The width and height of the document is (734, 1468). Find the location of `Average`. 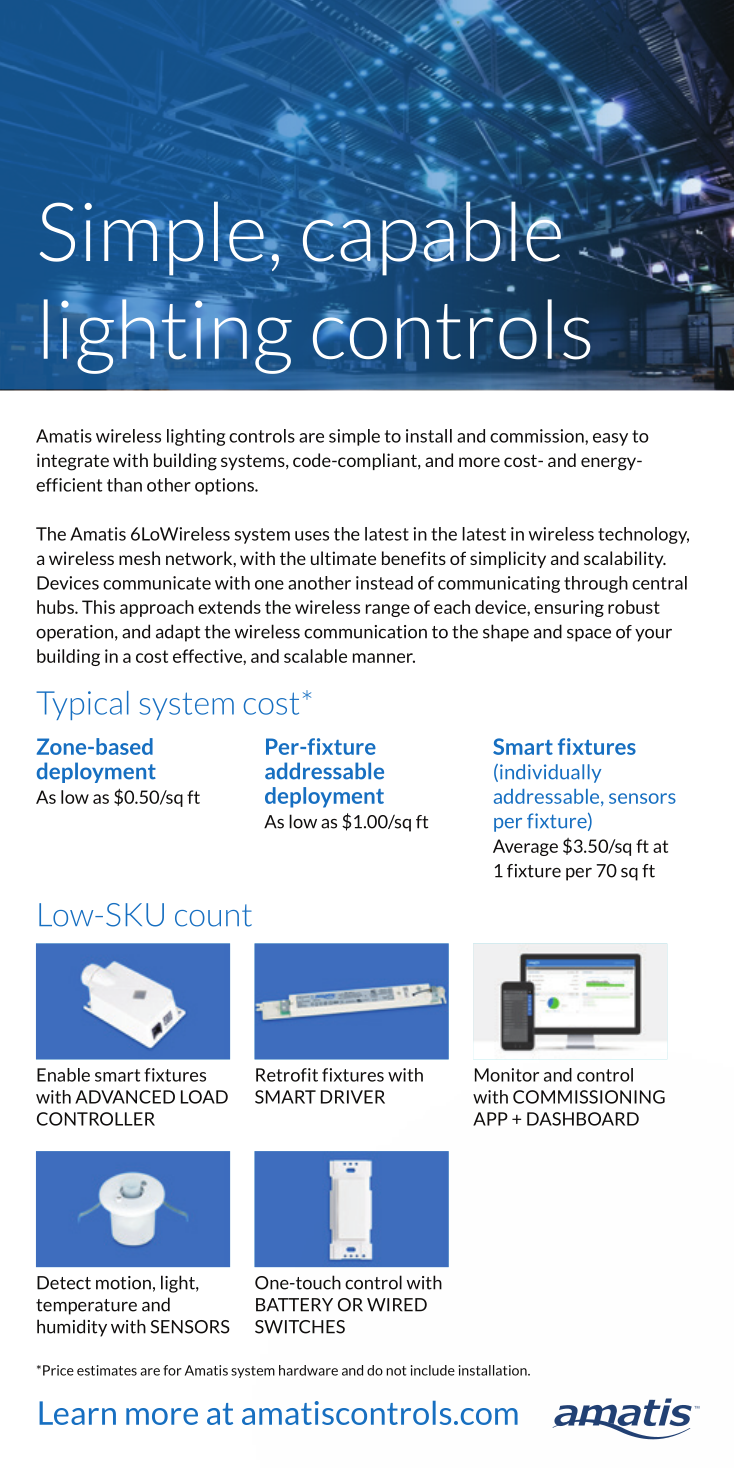

Average is located at coordinates (525, 847).
